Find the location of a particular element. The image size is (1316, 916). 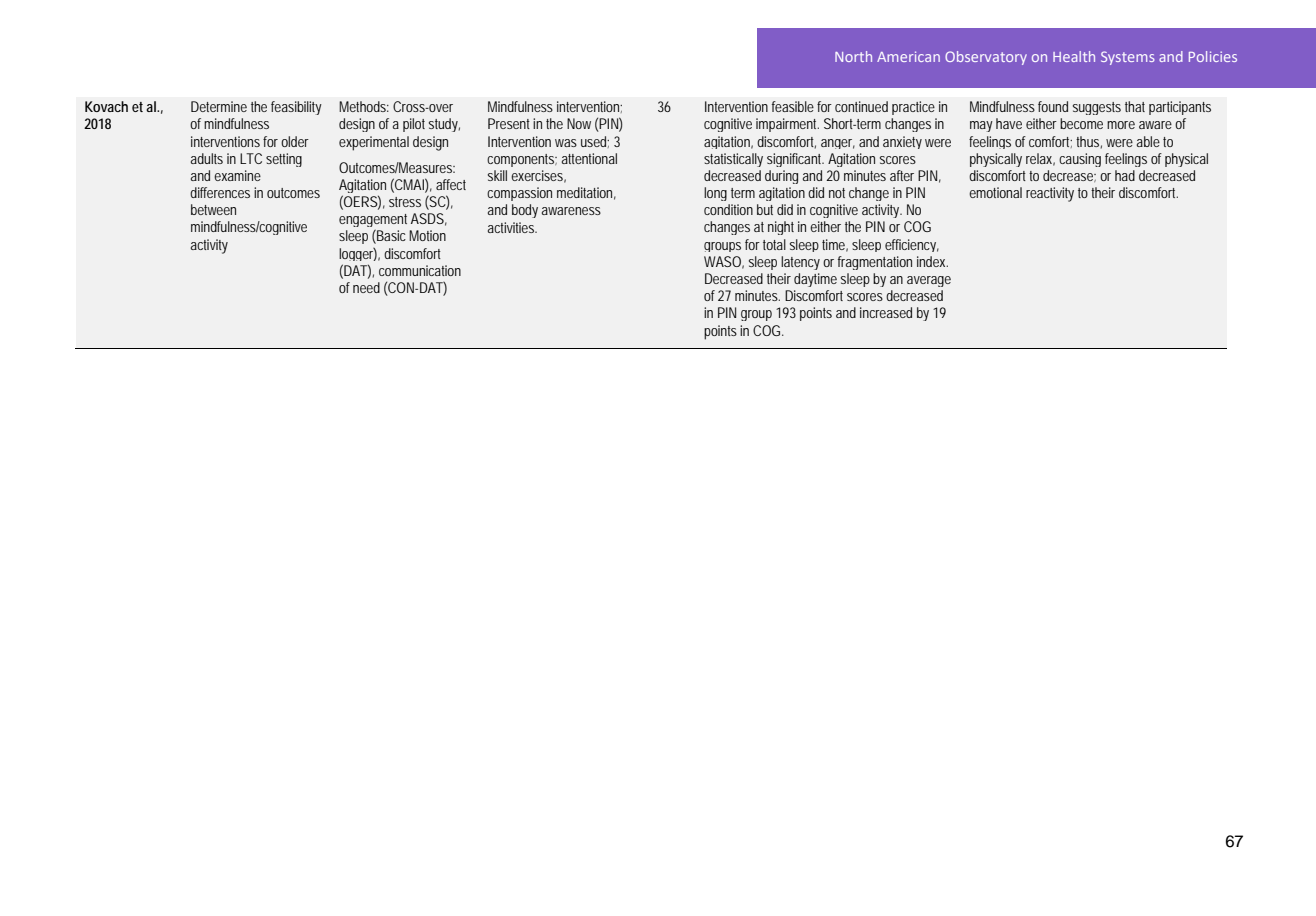

North is located at coordinates (853, 56).
